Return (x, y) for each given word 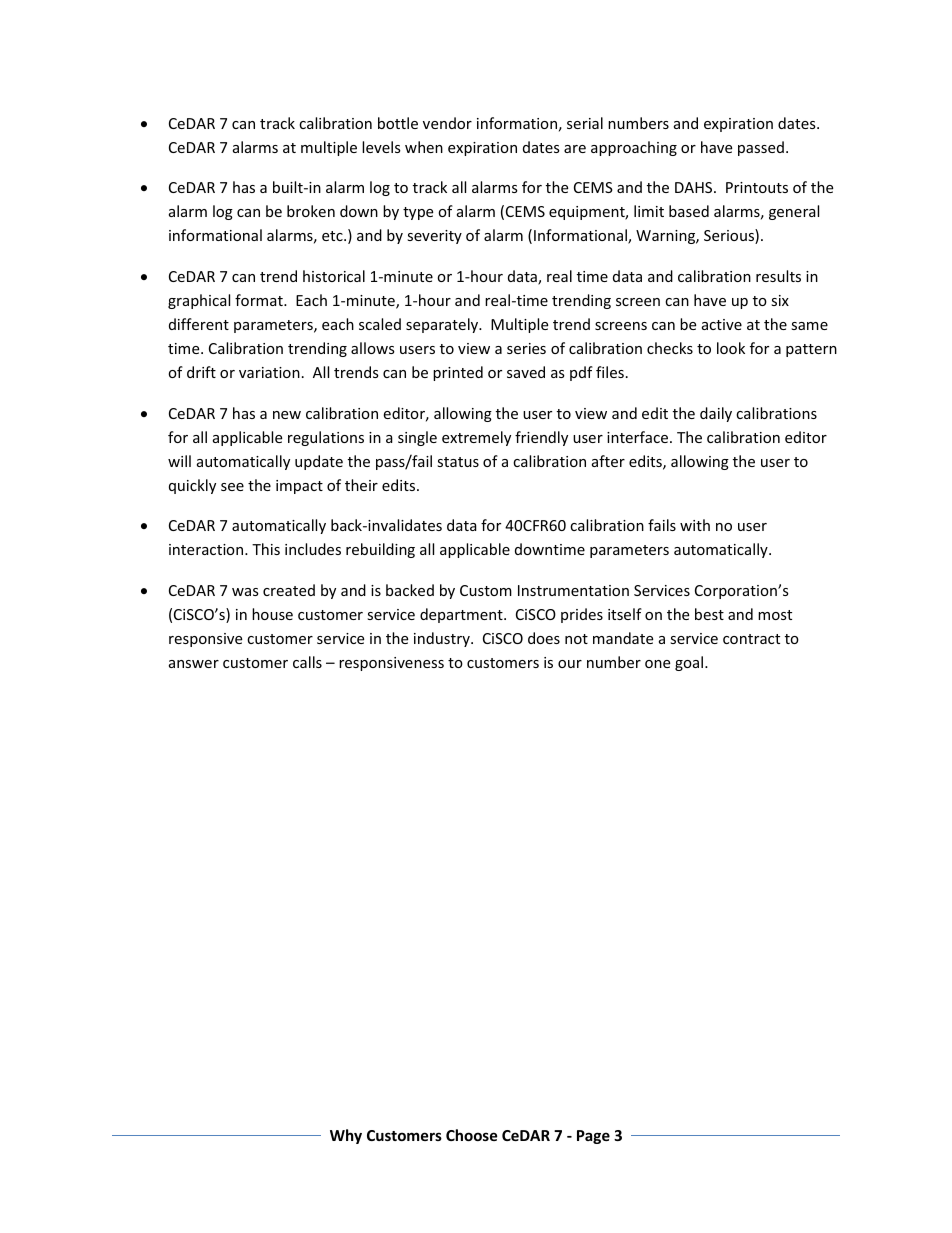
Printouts (757, 187)
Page (593, 1137)
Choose (472, 1135)
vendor (447, 123)
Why (346, 1136)
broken (311, 211)
